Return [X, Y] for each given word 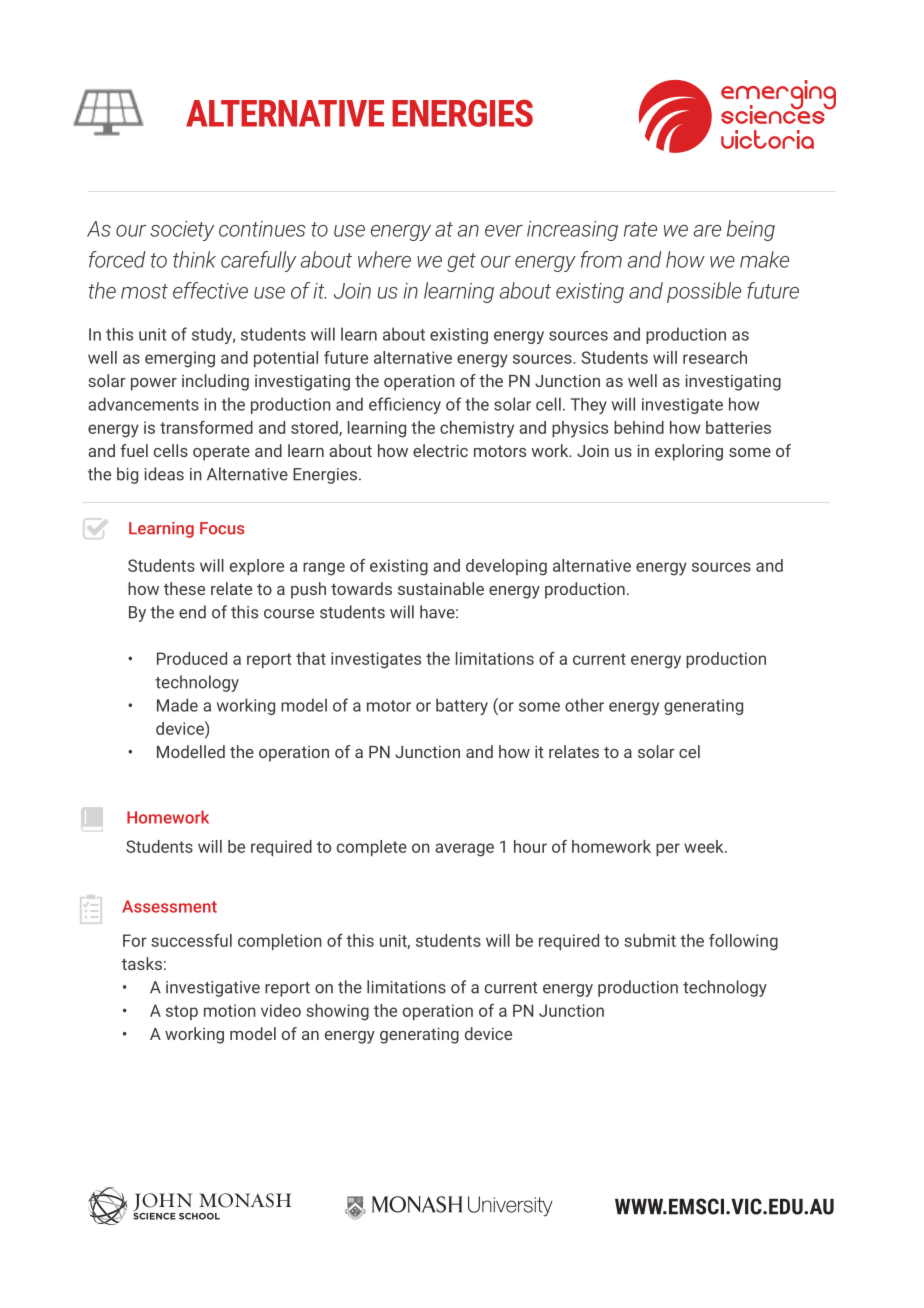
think [194, 259]
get [461, 262]
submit [650, 940]
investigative [213, 989]
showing [337, 1012]
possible [704, 292]
